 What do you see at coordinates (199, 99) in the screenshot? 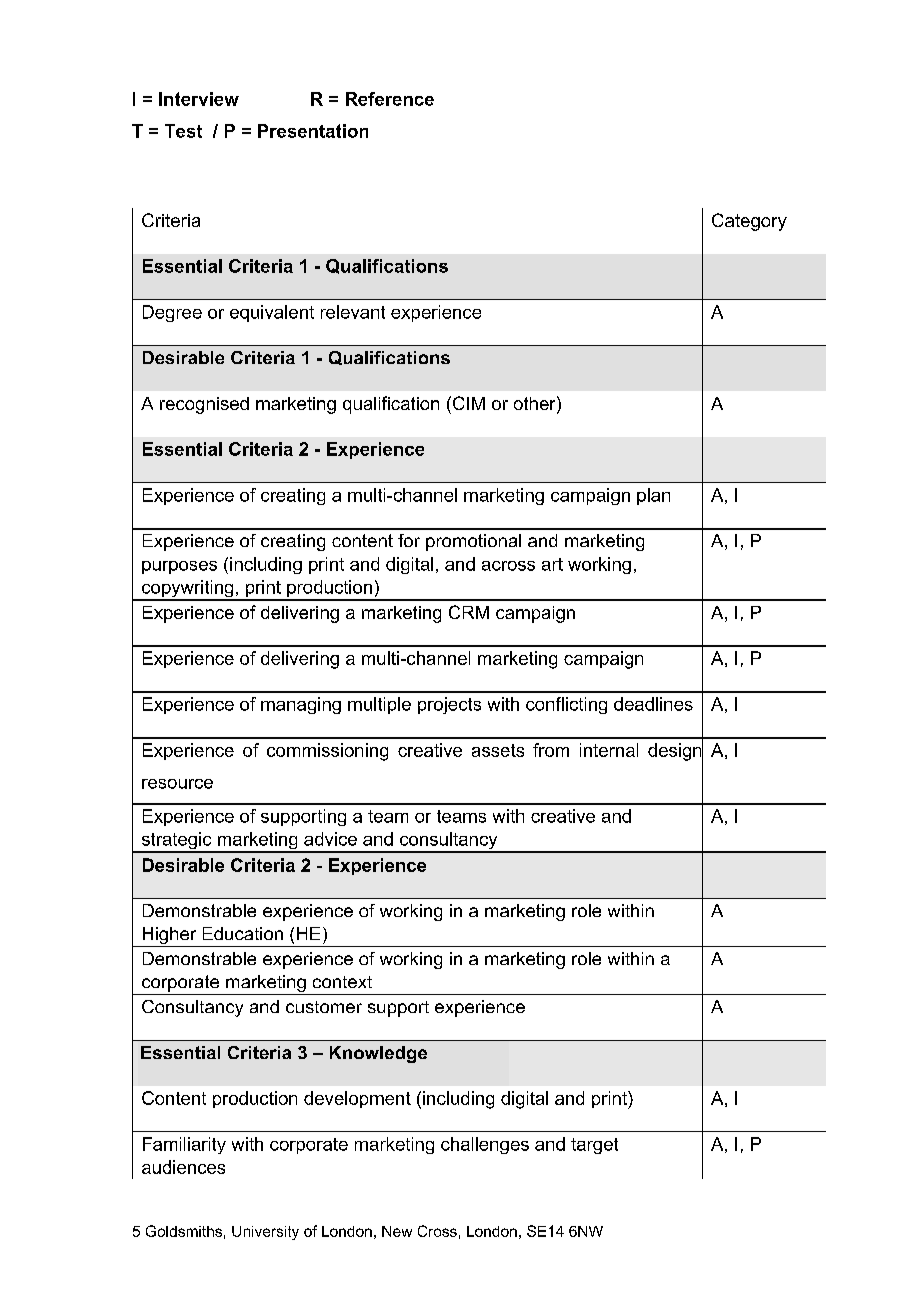
I see `Interview` at bounding box center [199, 99].
